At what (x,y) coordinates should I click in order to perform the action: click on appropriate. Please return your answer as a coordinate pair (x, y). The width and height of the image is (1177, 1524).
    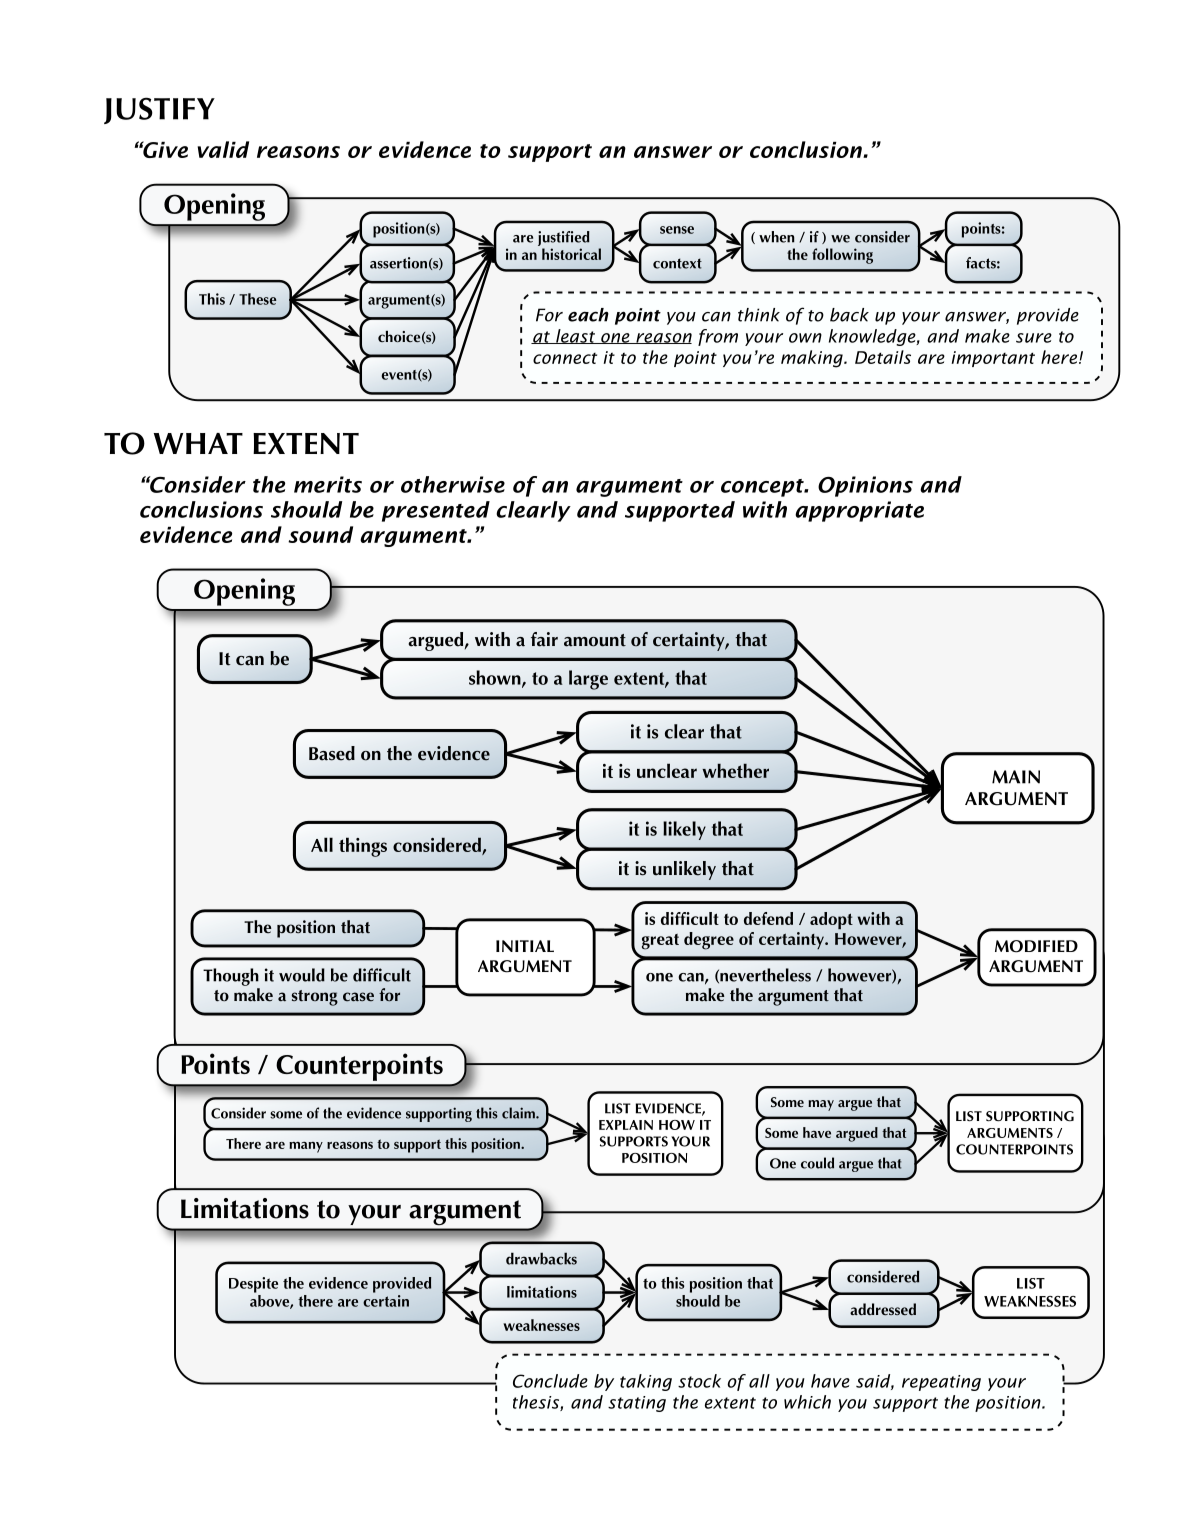
    Looking at the image, I should click on (859, 511).
